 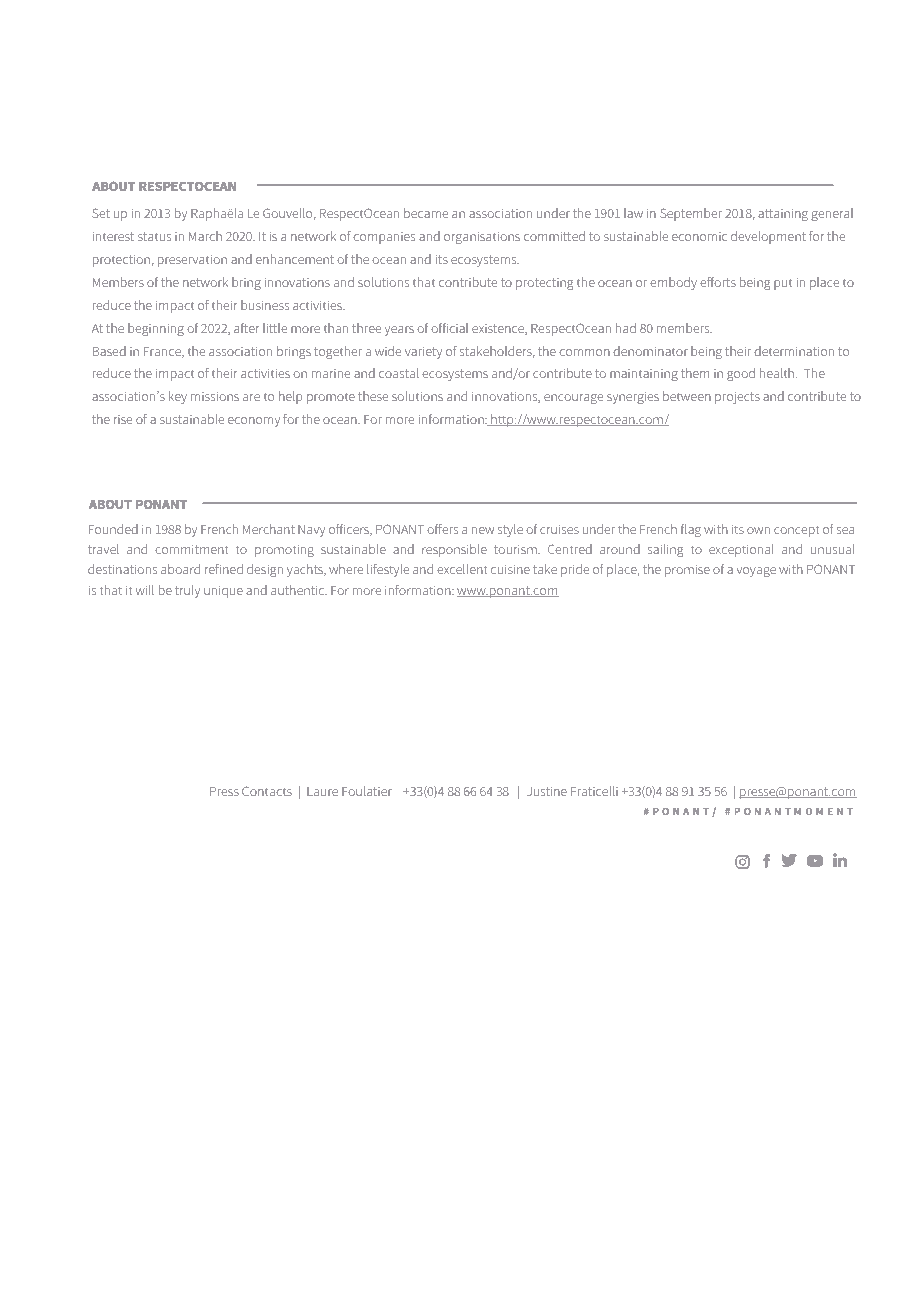 What do you see at coordinates (768, 237) in the page?
I see `development` at bounding box center [768, 237].
